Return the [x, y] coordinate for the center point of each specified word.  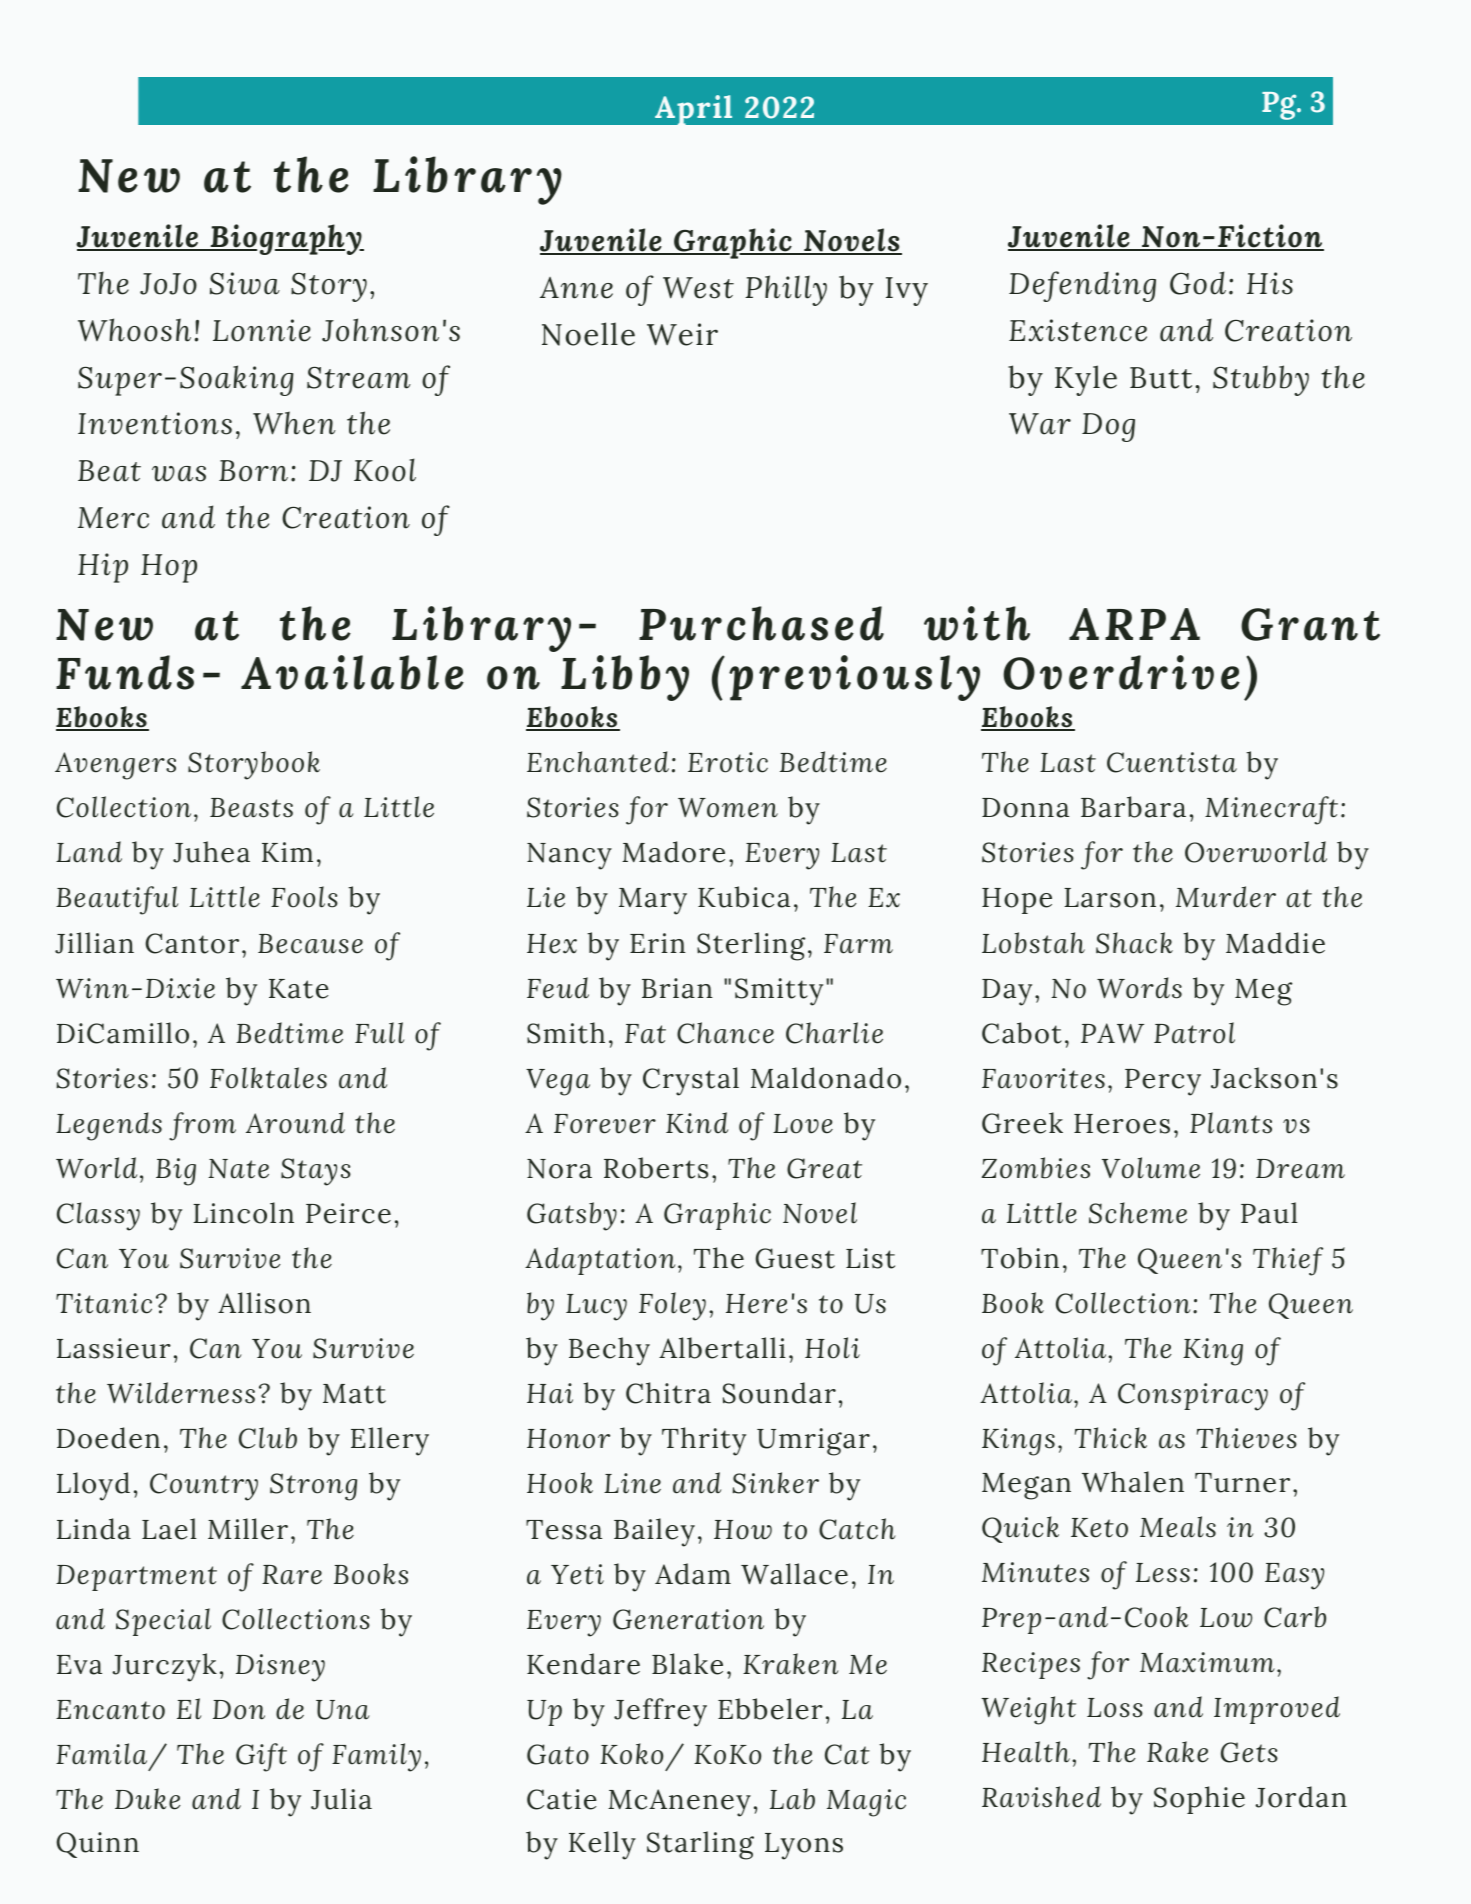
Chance [725, 1033]
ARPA [1134, 624]
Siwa [245, 283]
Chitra [668, 1393]
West [698, 288]
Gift [261, 1757]
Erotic [728, 762]
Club [268, 1438]
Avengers [115, 766]
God [1198, 283]
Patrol [1194, 1033]
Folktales [268, 1078]
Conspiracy [1193, 1397]
